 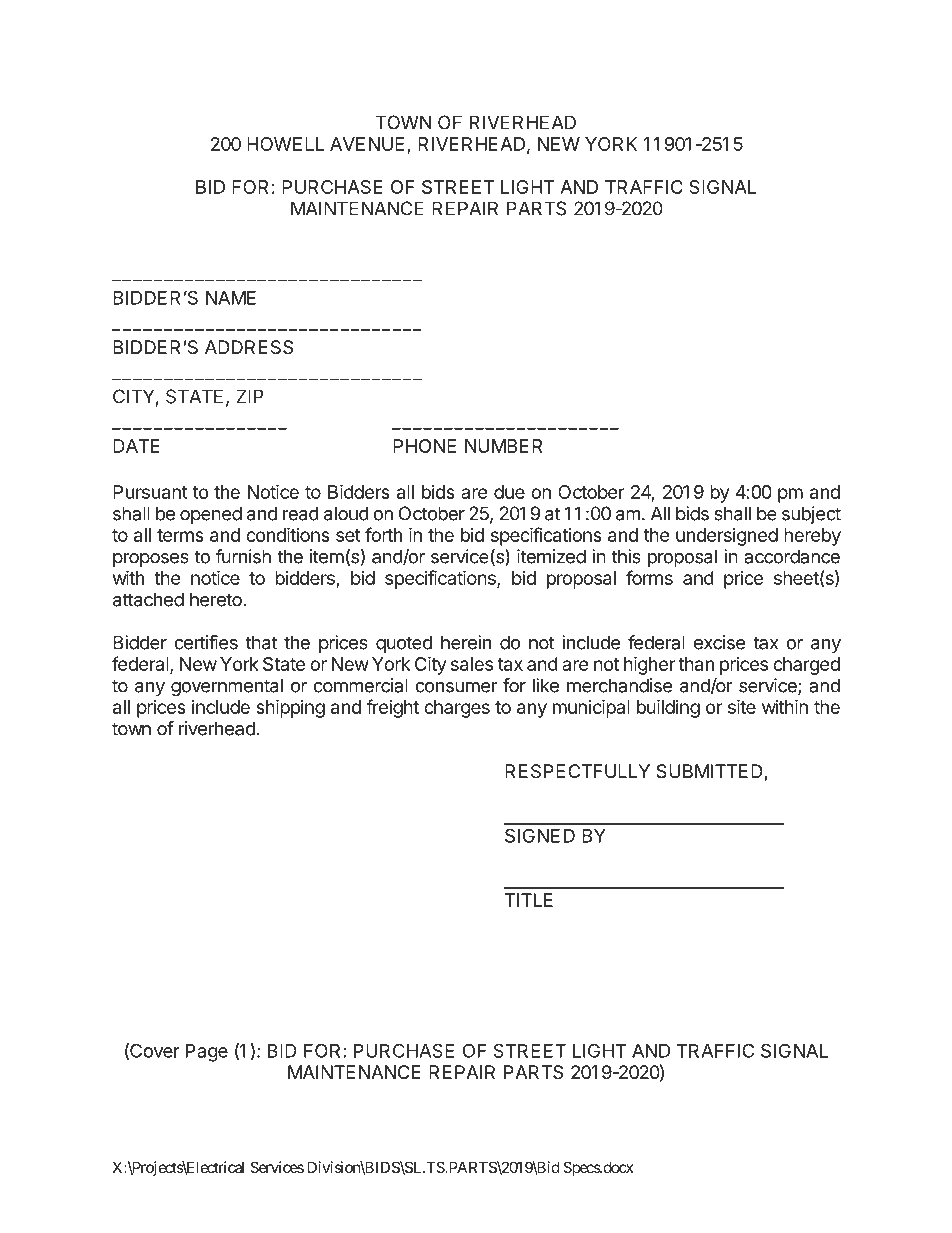 I want to click on herein, so click(x=466, y=642).
